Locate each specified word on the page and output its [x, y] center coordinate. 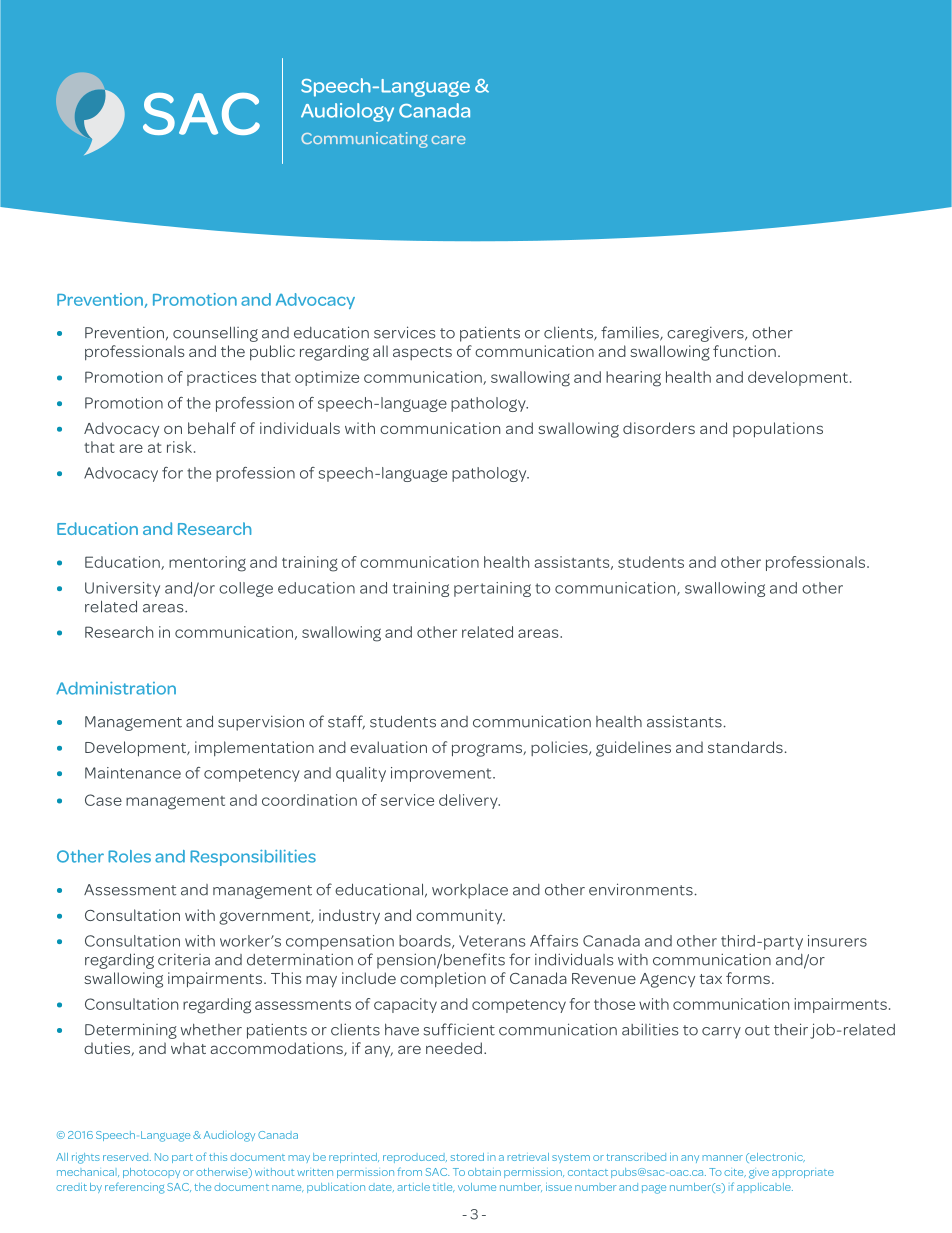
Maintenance [133, 773]
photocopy [151, 1173]
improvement [442, 774]
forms [748, 978]
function [744, 351]
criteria [184, 960]
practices [222, 378]
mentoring [207, 564]
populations [778, 430]
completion [443, 979]
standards [745, 747]
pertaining [492, 589]
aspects [422, 353]
